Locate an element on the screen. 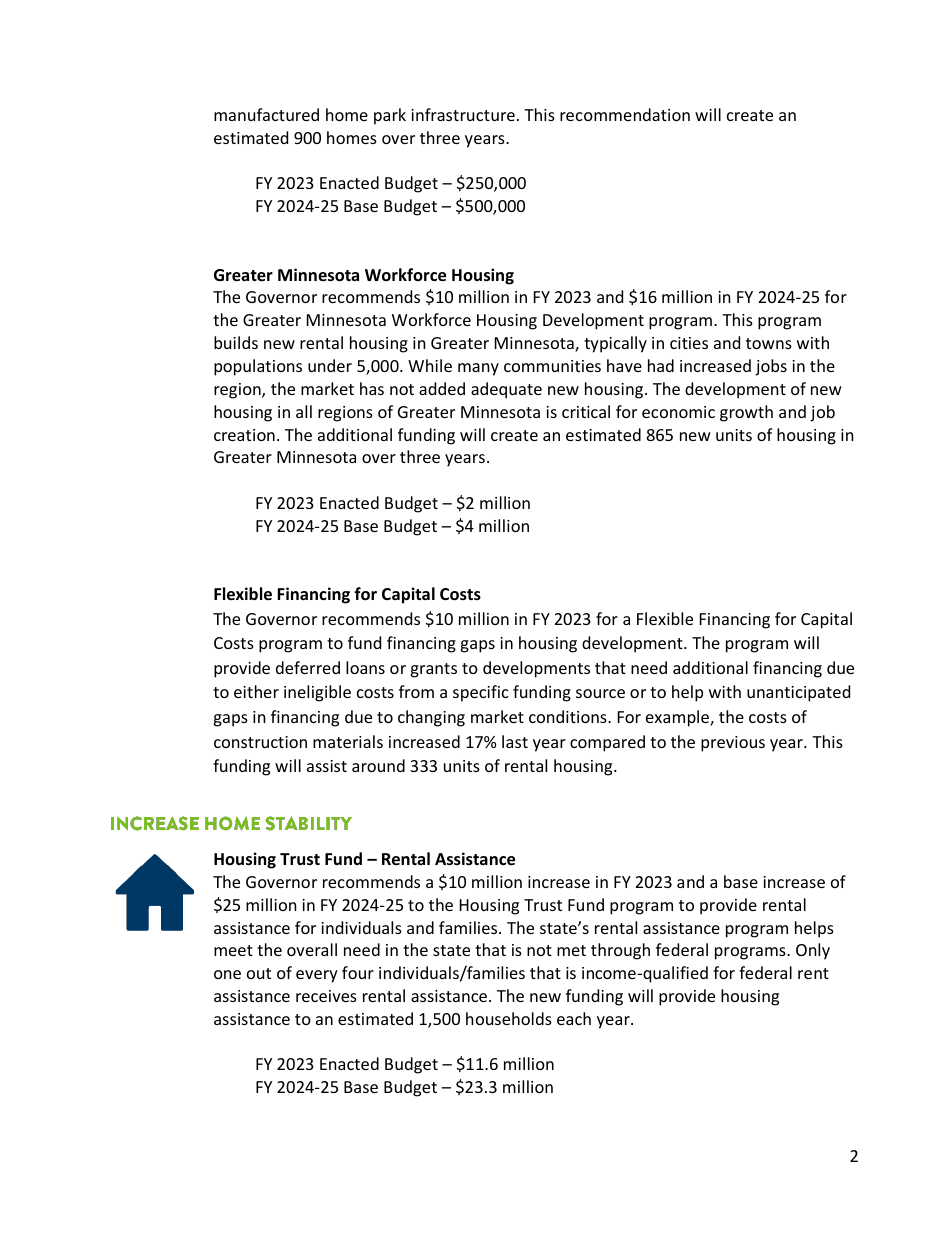 This screenshot has width=952, height=1233. unanticipated is located at coordinates (798, 693).
